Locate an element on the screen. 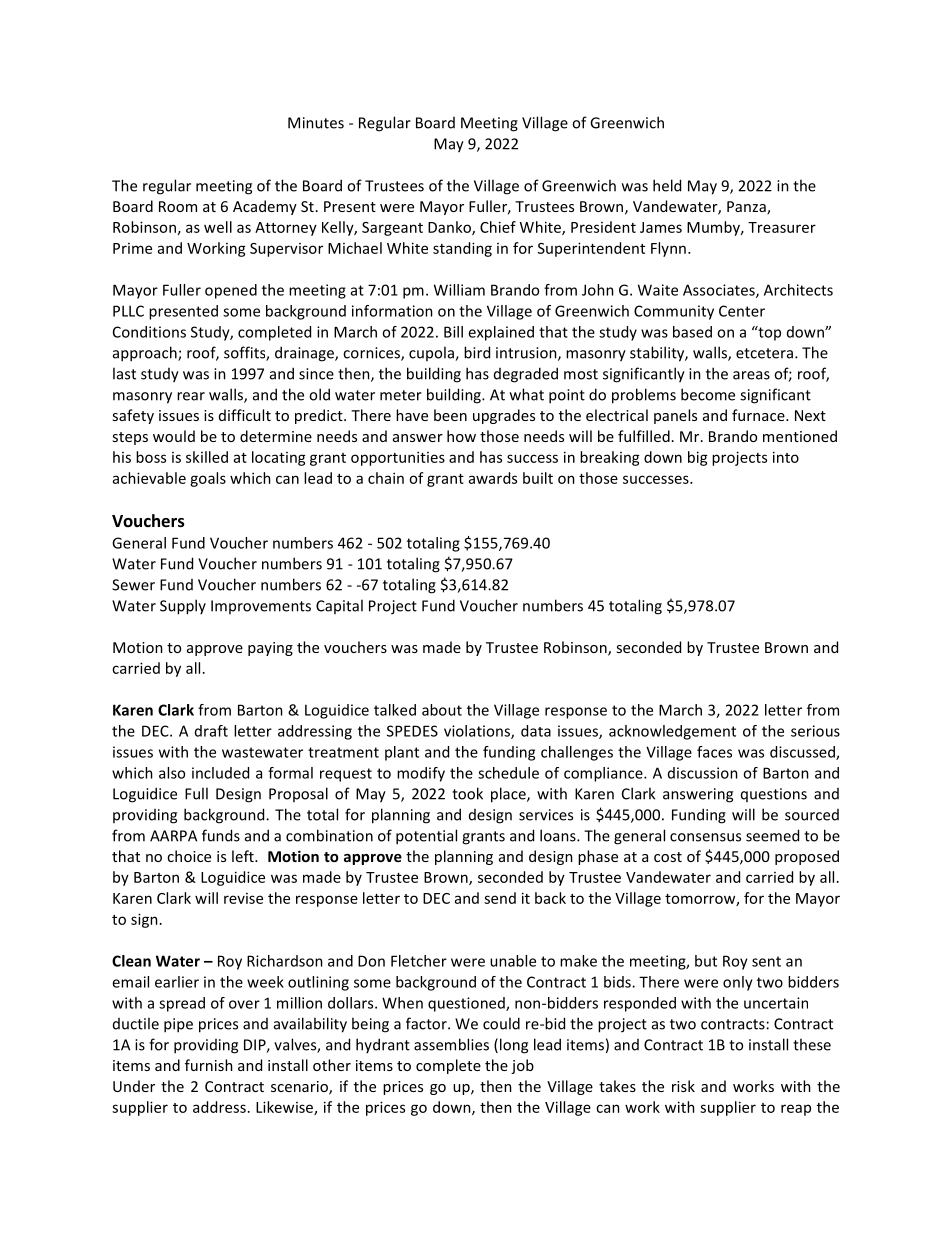 The image size is (952, 1233). discussion is located at coordinates (703, 773).
